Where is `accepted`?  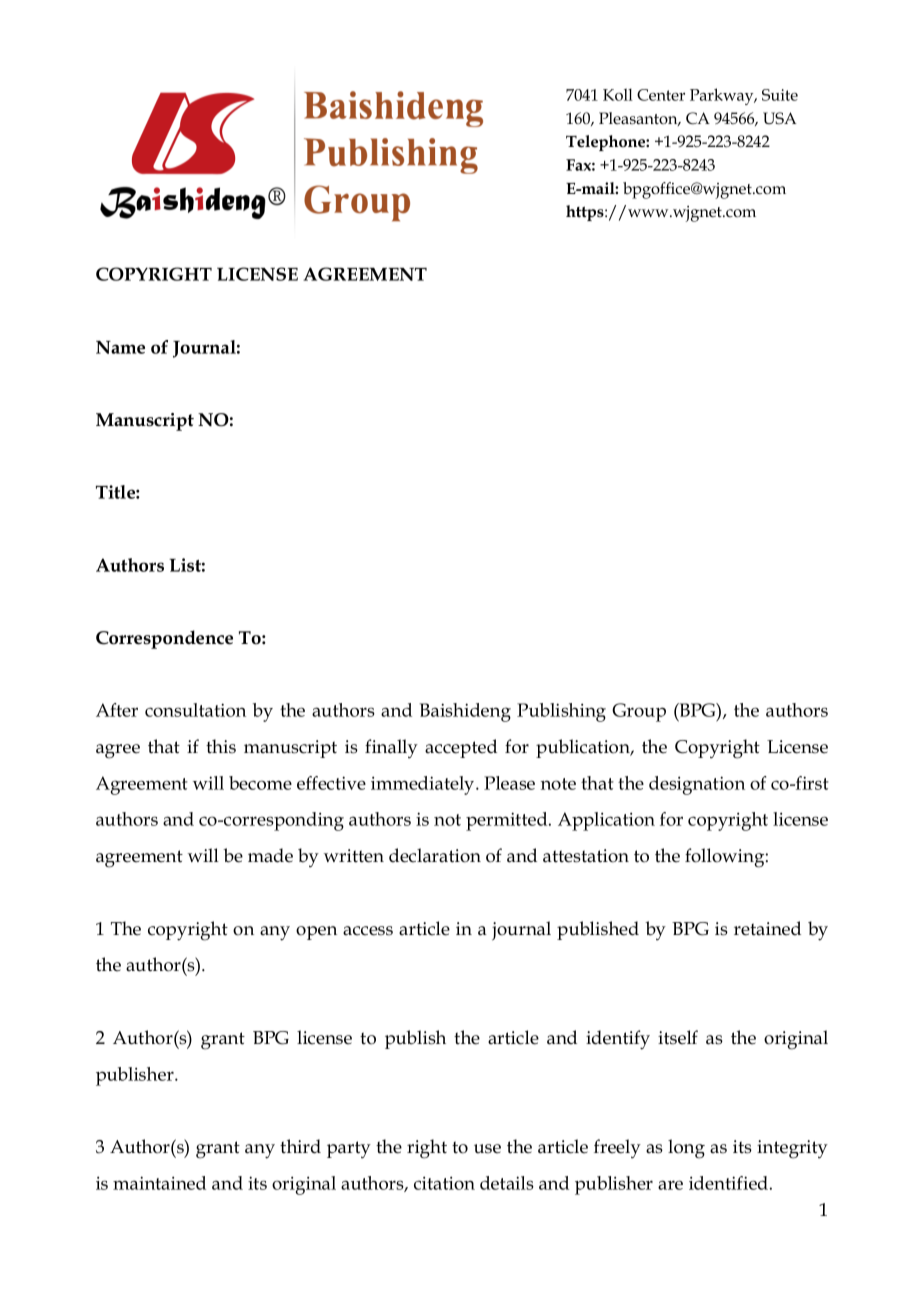 accepted is located at coordinates (461, 748).
